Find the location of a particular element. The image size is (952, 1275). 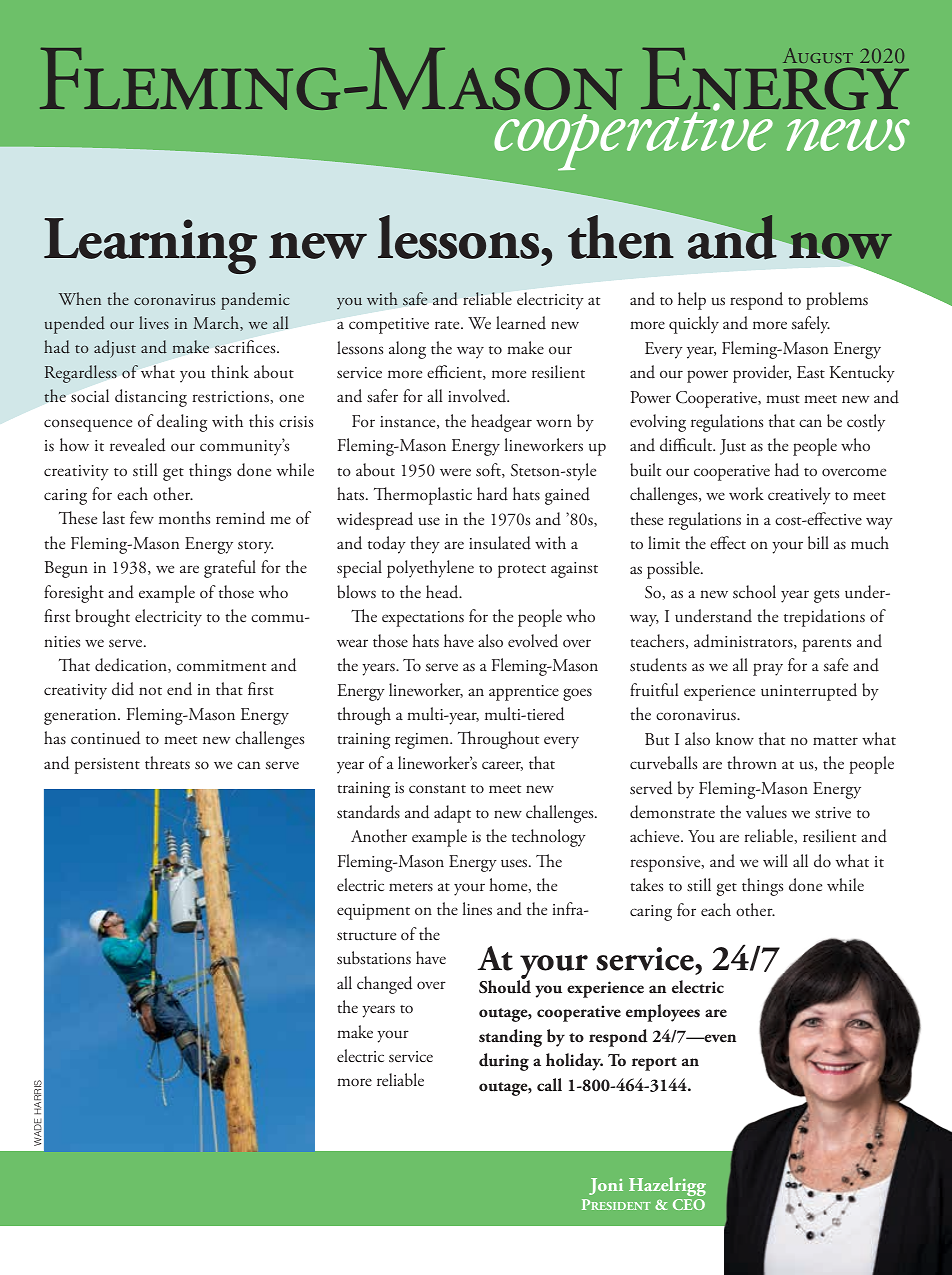

administrators is located at coordinates (744, 641).
